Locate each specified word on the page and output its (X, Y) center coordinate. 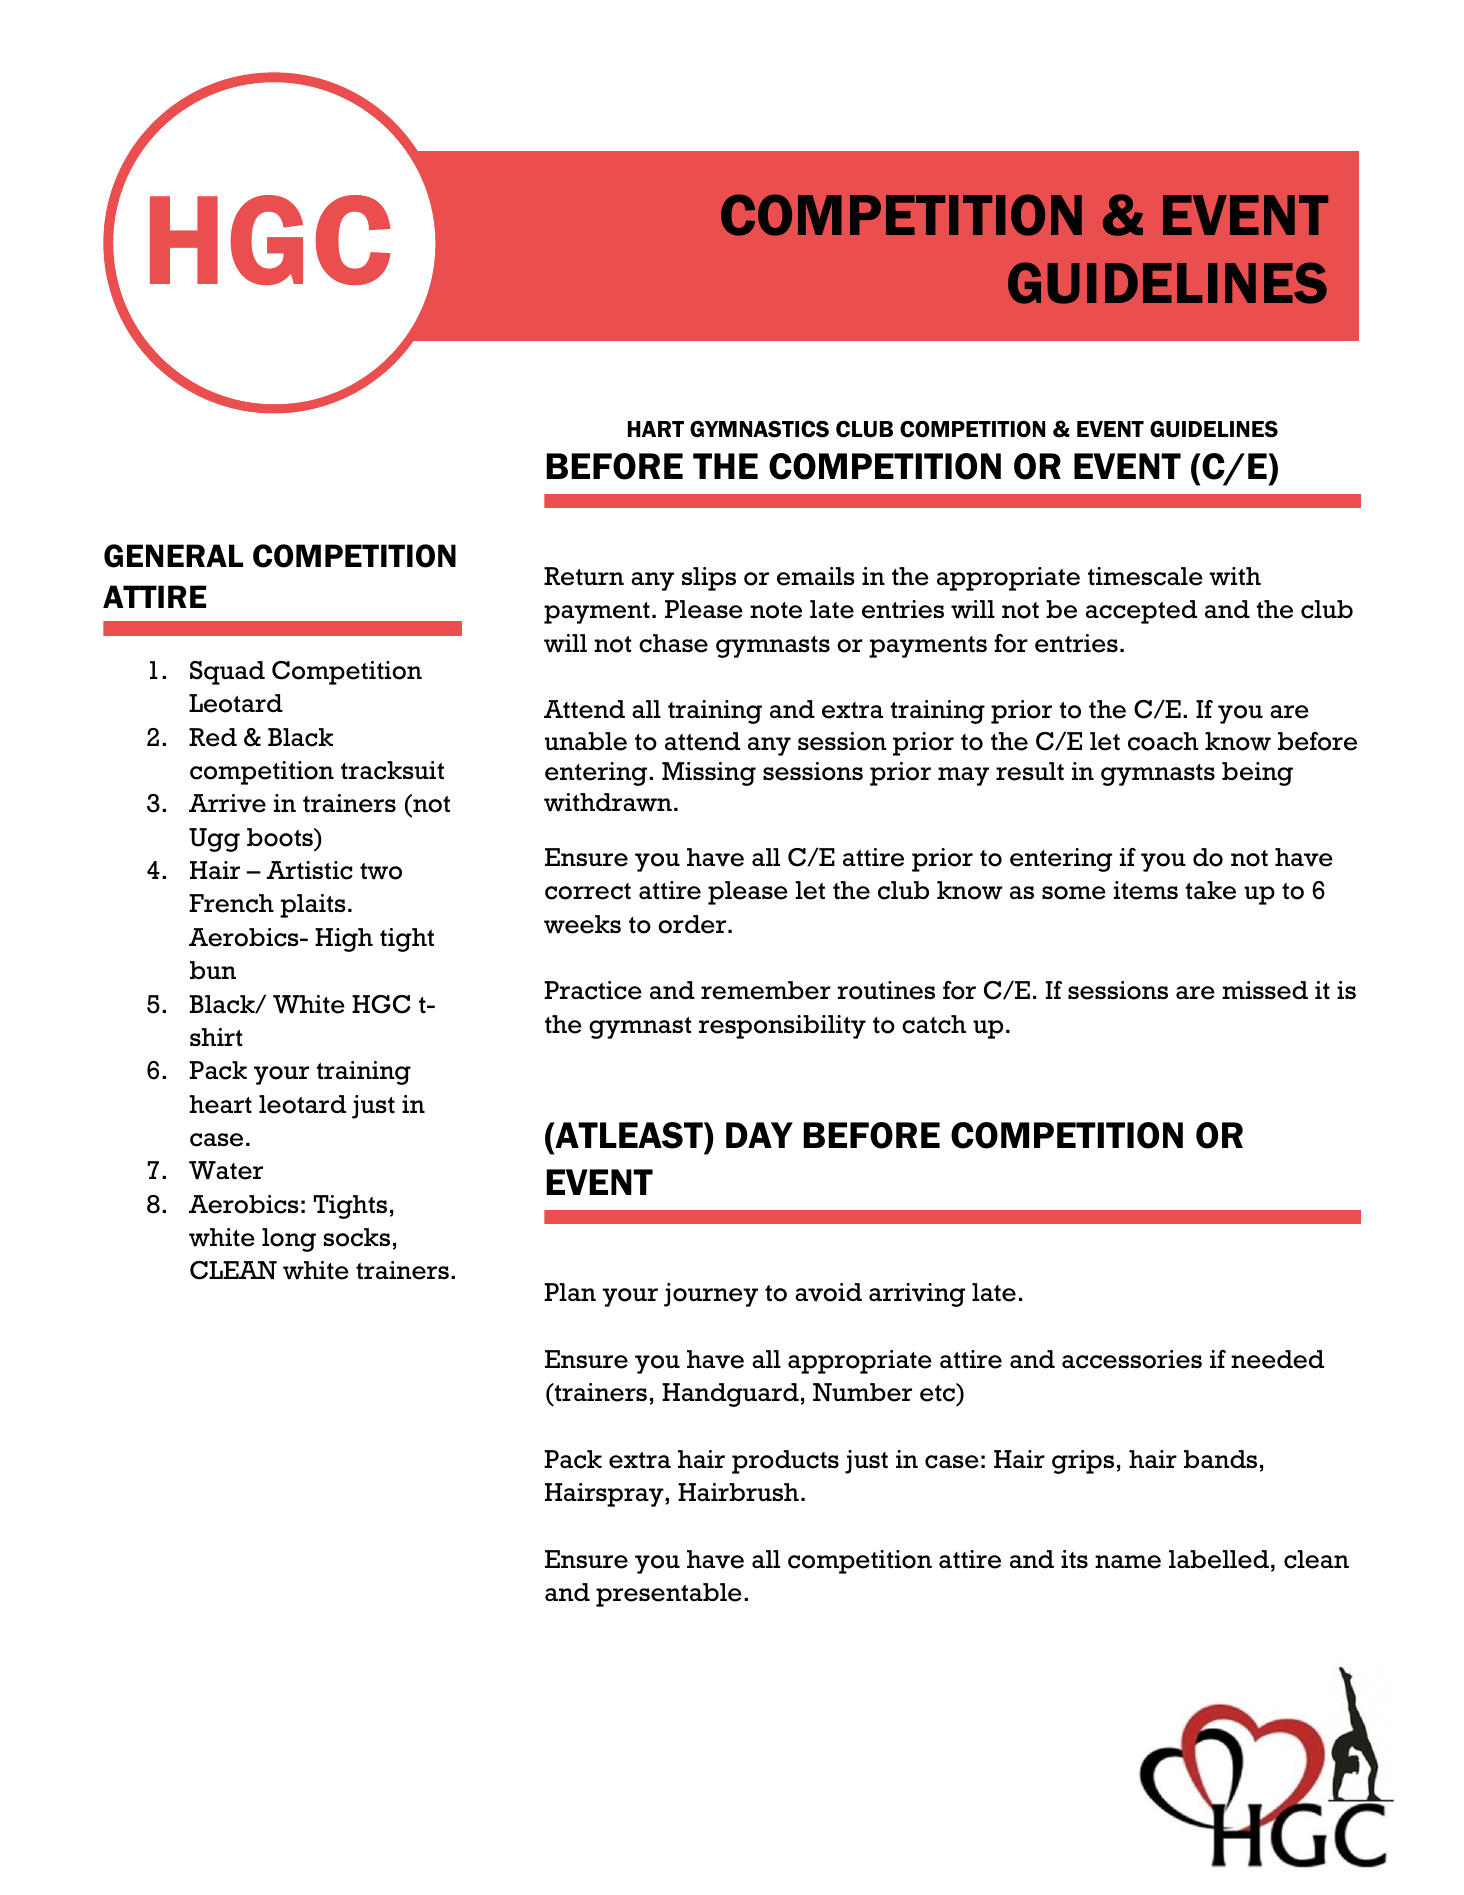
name (1128, 1562)
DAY (759, 1135)
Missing (709, 774)
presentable (669, 1595)
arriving (917, 1295)
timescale (1145, 576)
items (1146, 890)
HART (656, 429)
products (785, 1462)
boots (281, 837)
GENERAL (173, 556)
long (289, 1240)
